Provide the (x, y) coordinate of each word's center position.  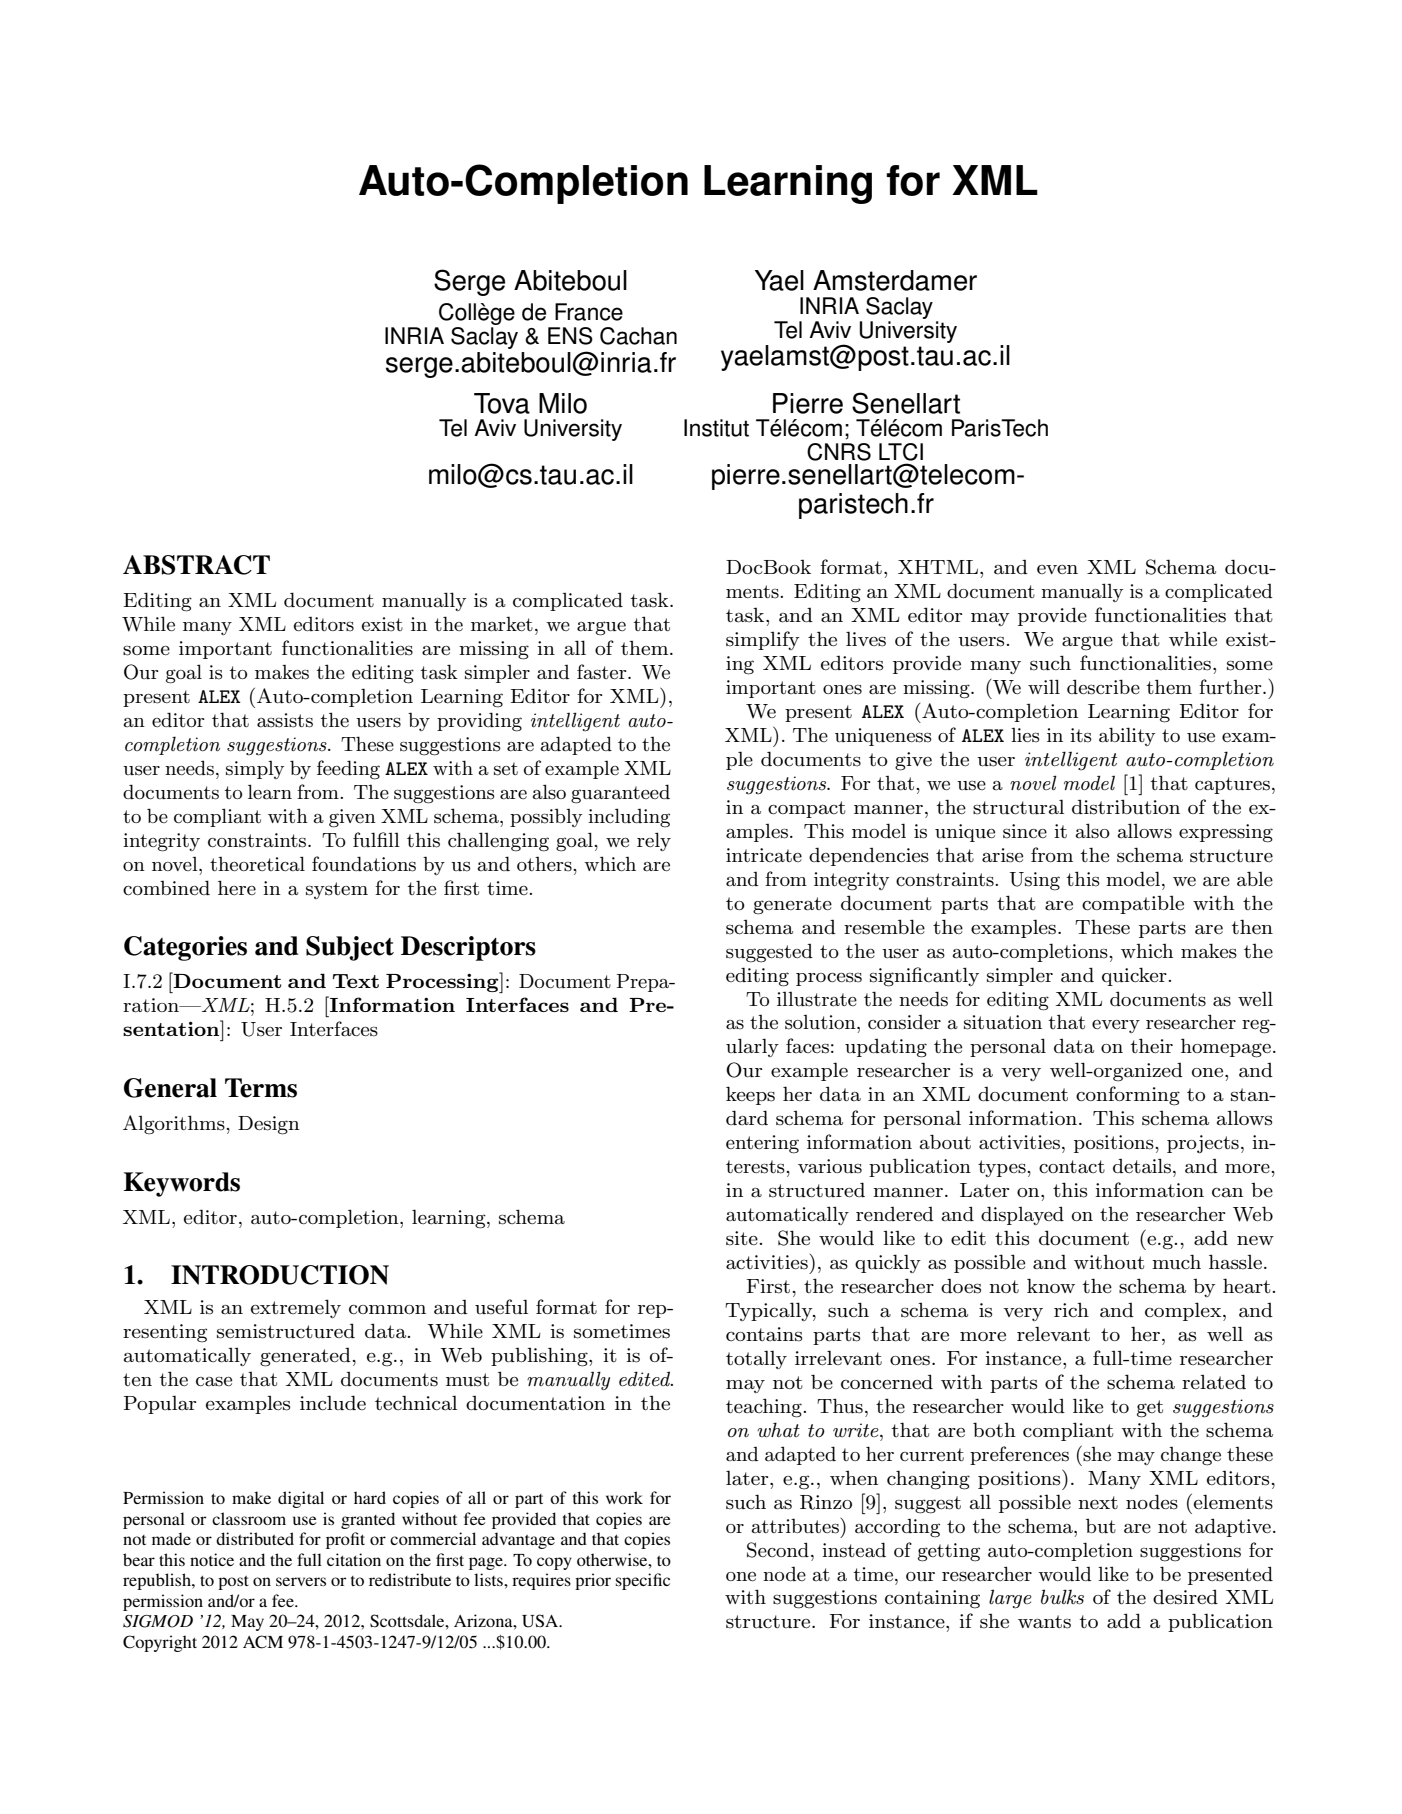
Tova (502, 403)
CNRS (839, 452)
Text (356, 981)
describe (1103, 687)
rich (1071, 1310)
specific (643, 1581)
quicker (1135, 976)
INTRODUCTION (280, 1275)
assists (285, 720)
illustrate (817, 999)
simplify (763, 640)
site (742, 1238)
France (589, 312)
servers (301, 1581)
